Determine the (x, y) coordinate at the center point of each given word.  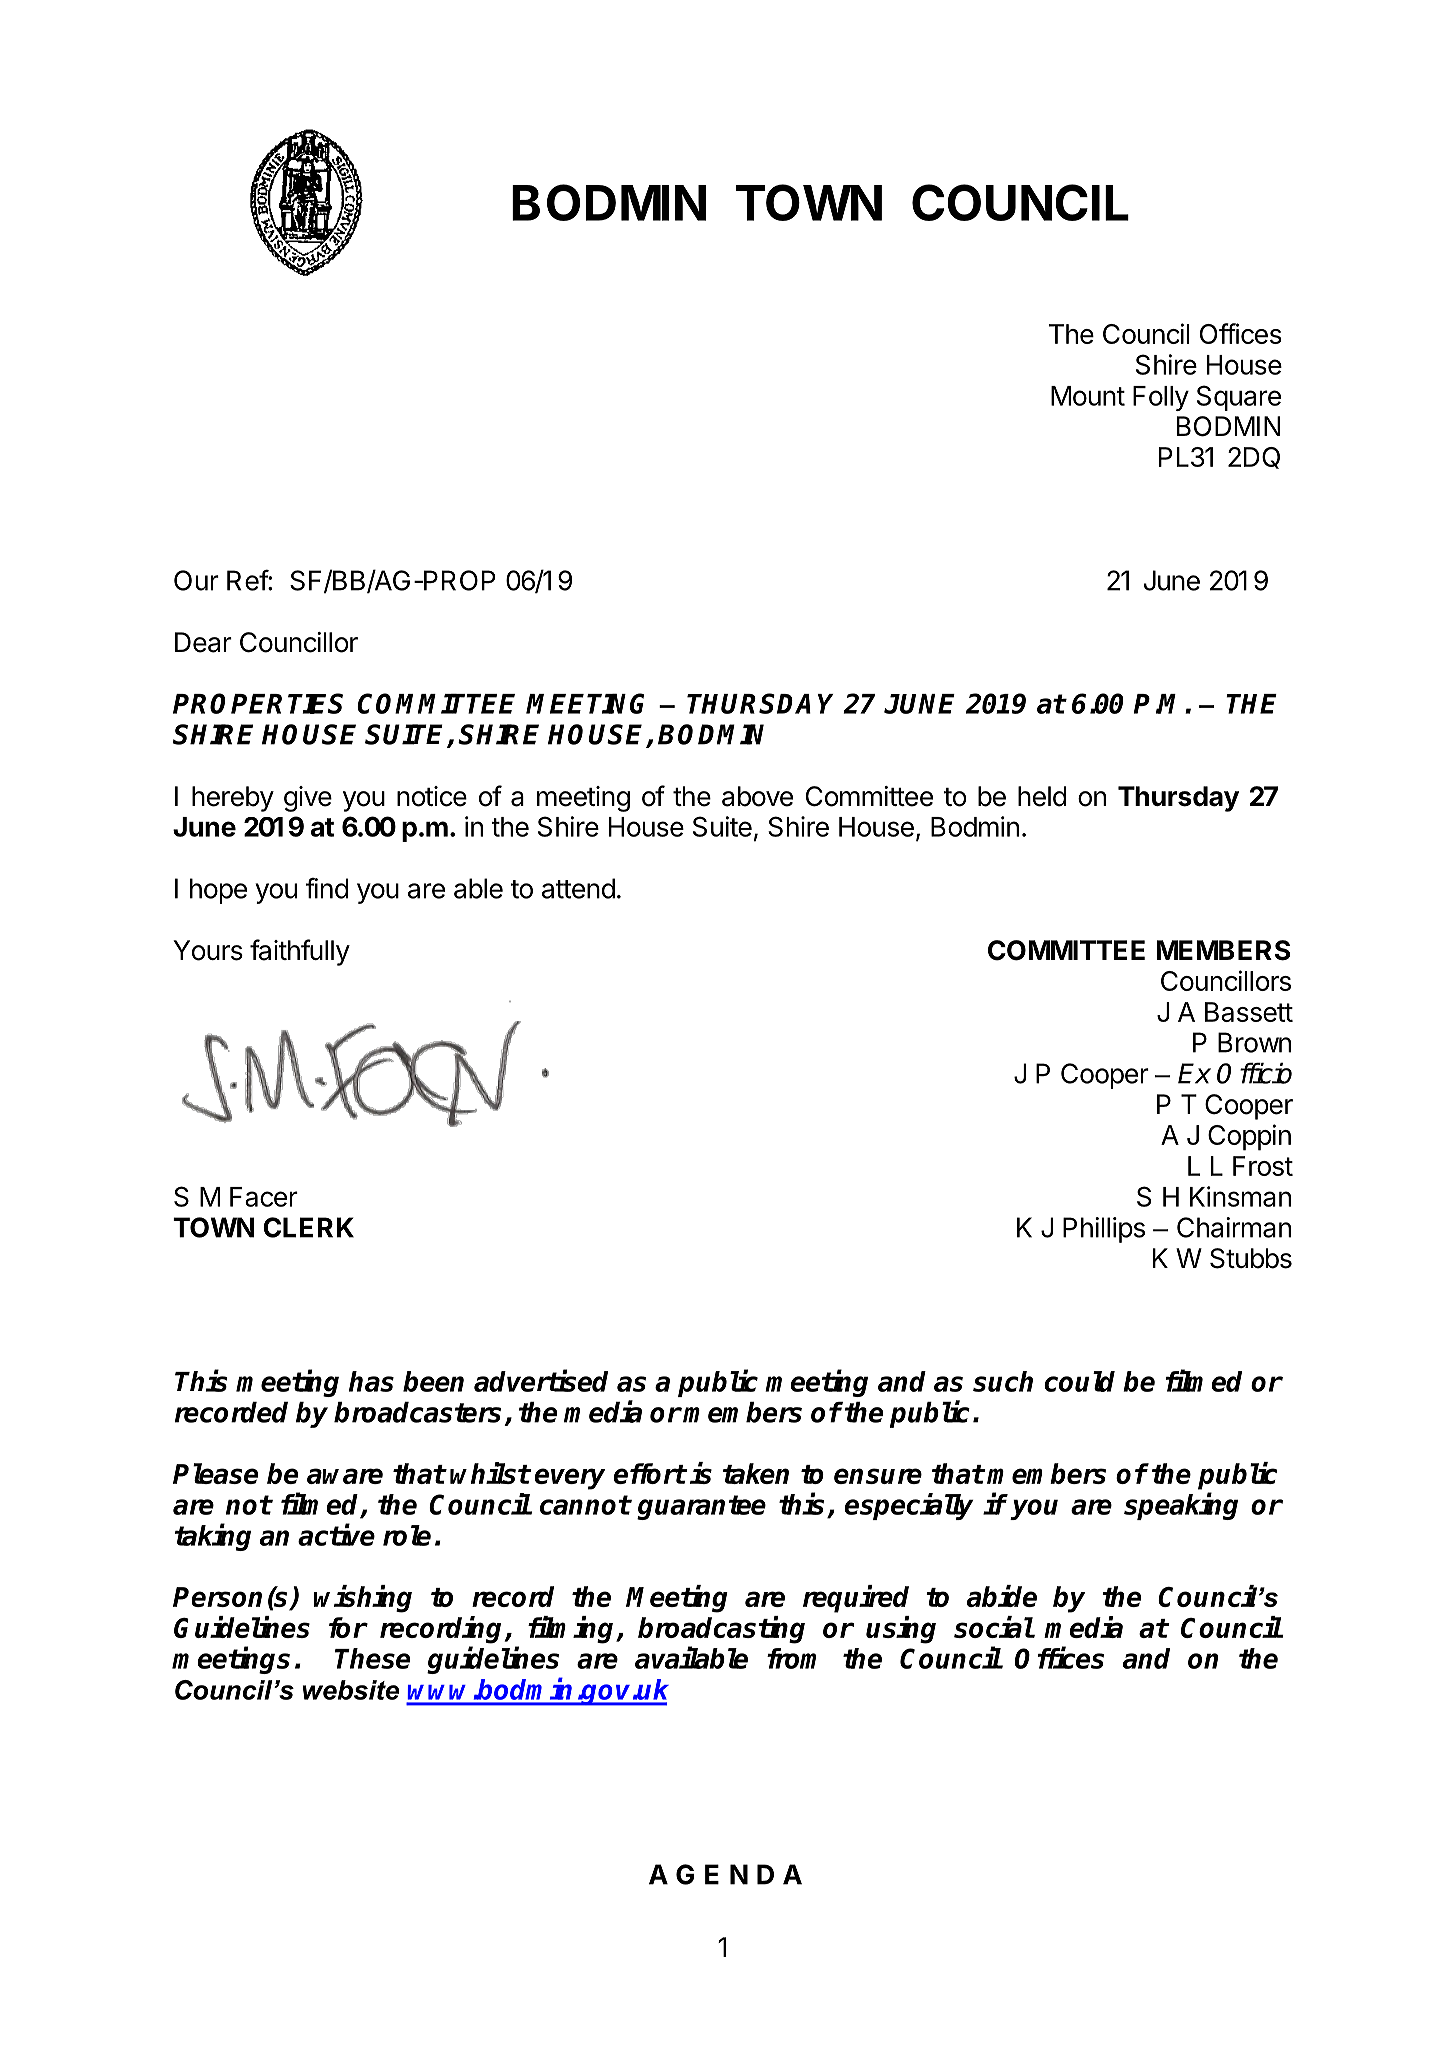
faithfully (300, 952)
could (1079, 1381)
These (372, 1658)
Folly (1161, 398)
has (371, 1381)
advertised (541, 1380)
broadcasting (721, 1630)
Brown (1254, 1042)
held (1042, 796)
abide (1002, 1596)
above (757, 796)
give (308, 799)
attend (578, 888)
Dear (203, 642)
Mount (1088, 396)
